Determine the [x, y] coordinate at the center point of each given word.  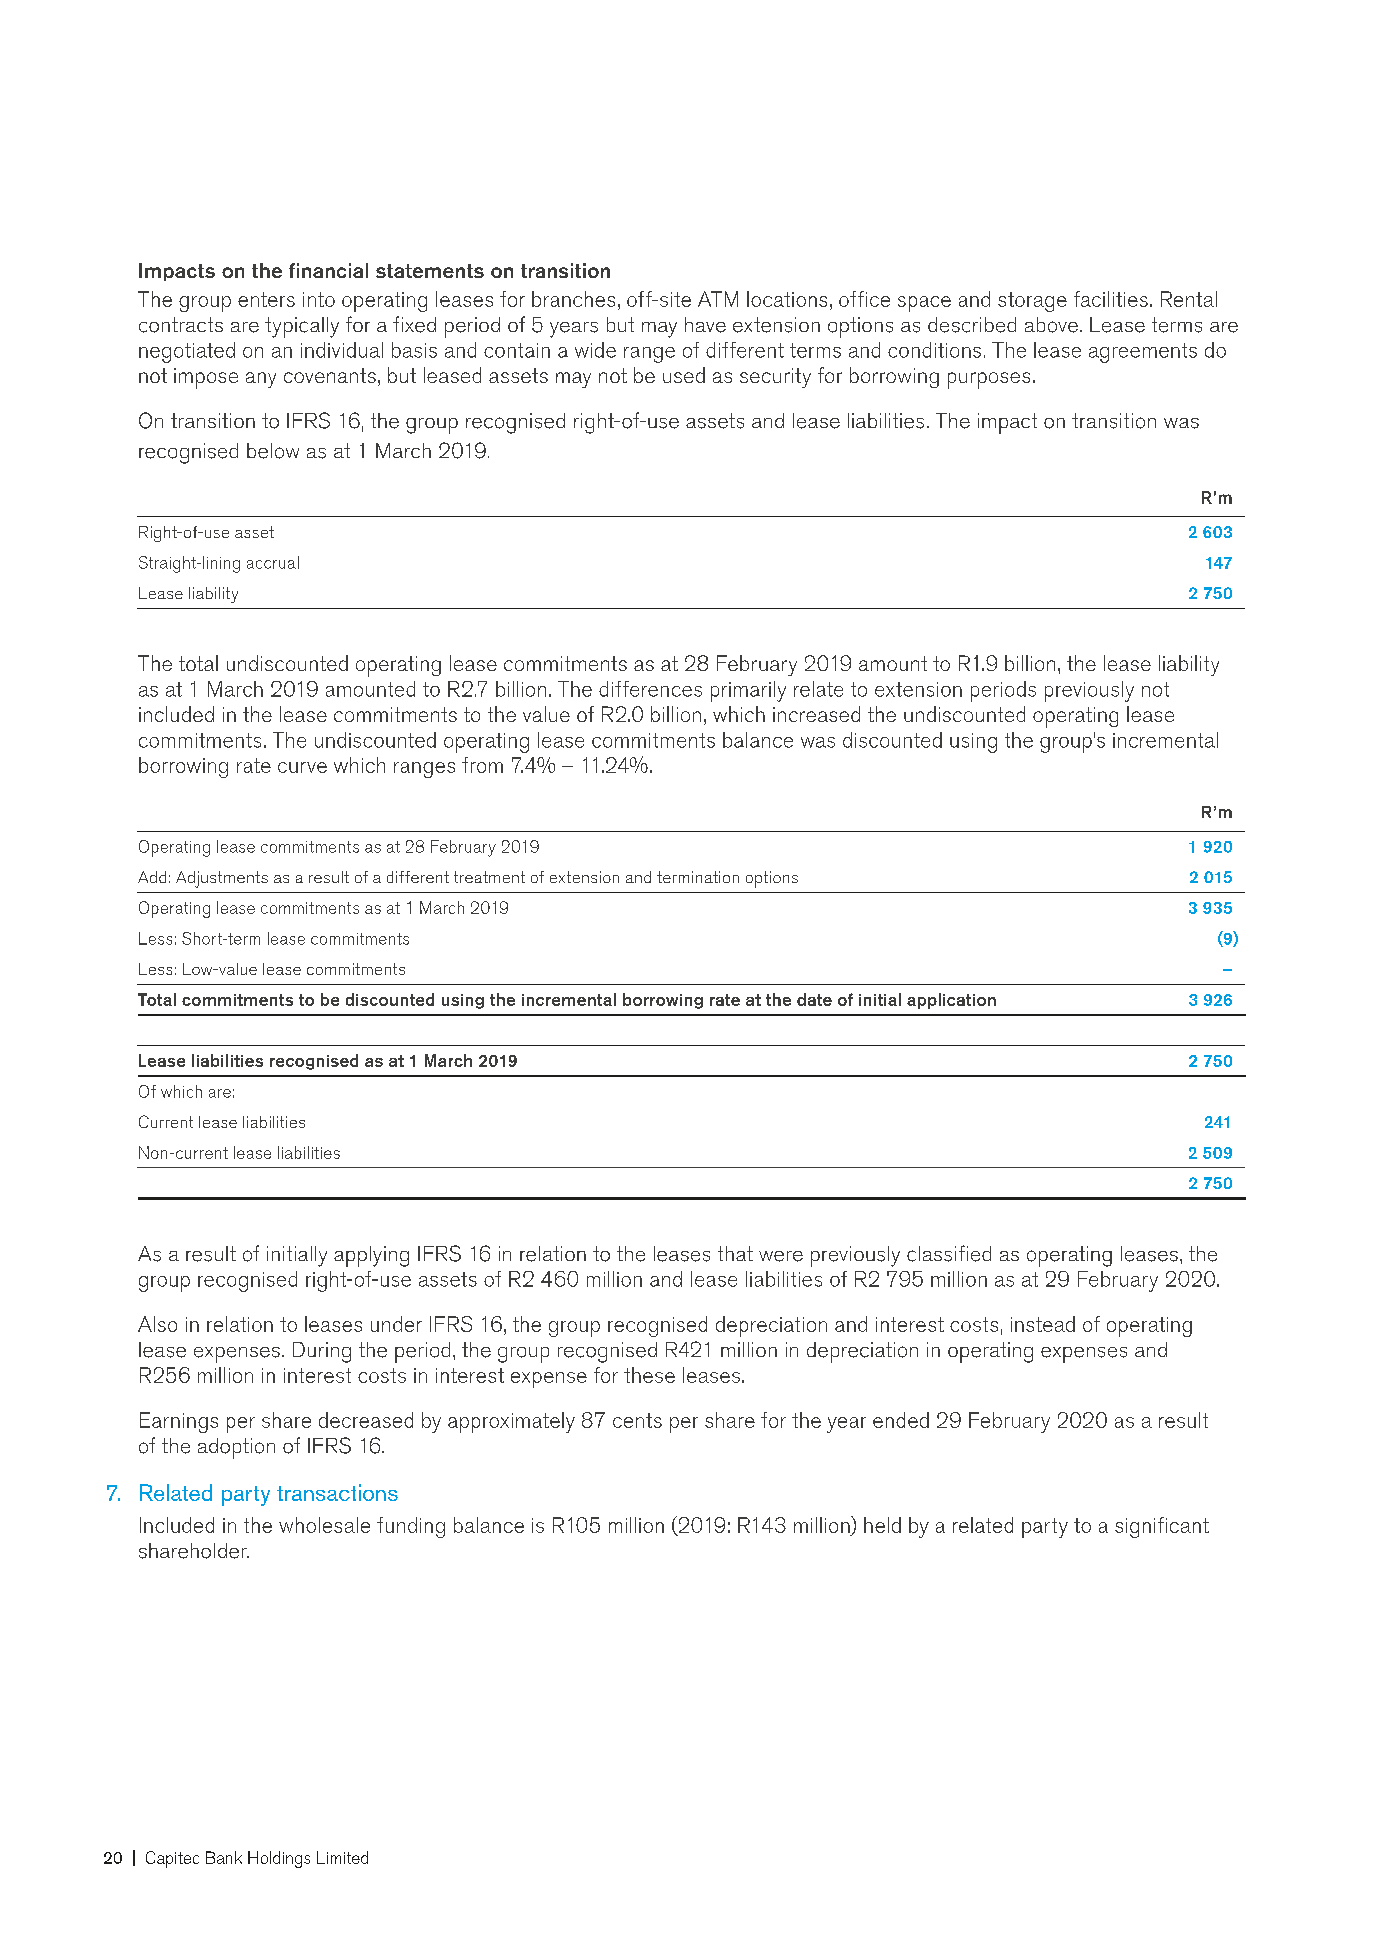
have [705, 325]
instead [1043, 1324]
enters [266, 299]
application [951, 1001]
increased [816, 714]
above [1051, 325]
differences [650, 689]
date [814, 999]
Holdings [279, 1859]
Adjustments [222, 879]
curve [302, 767]
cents [637, 1420]
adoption [236, 1448]
